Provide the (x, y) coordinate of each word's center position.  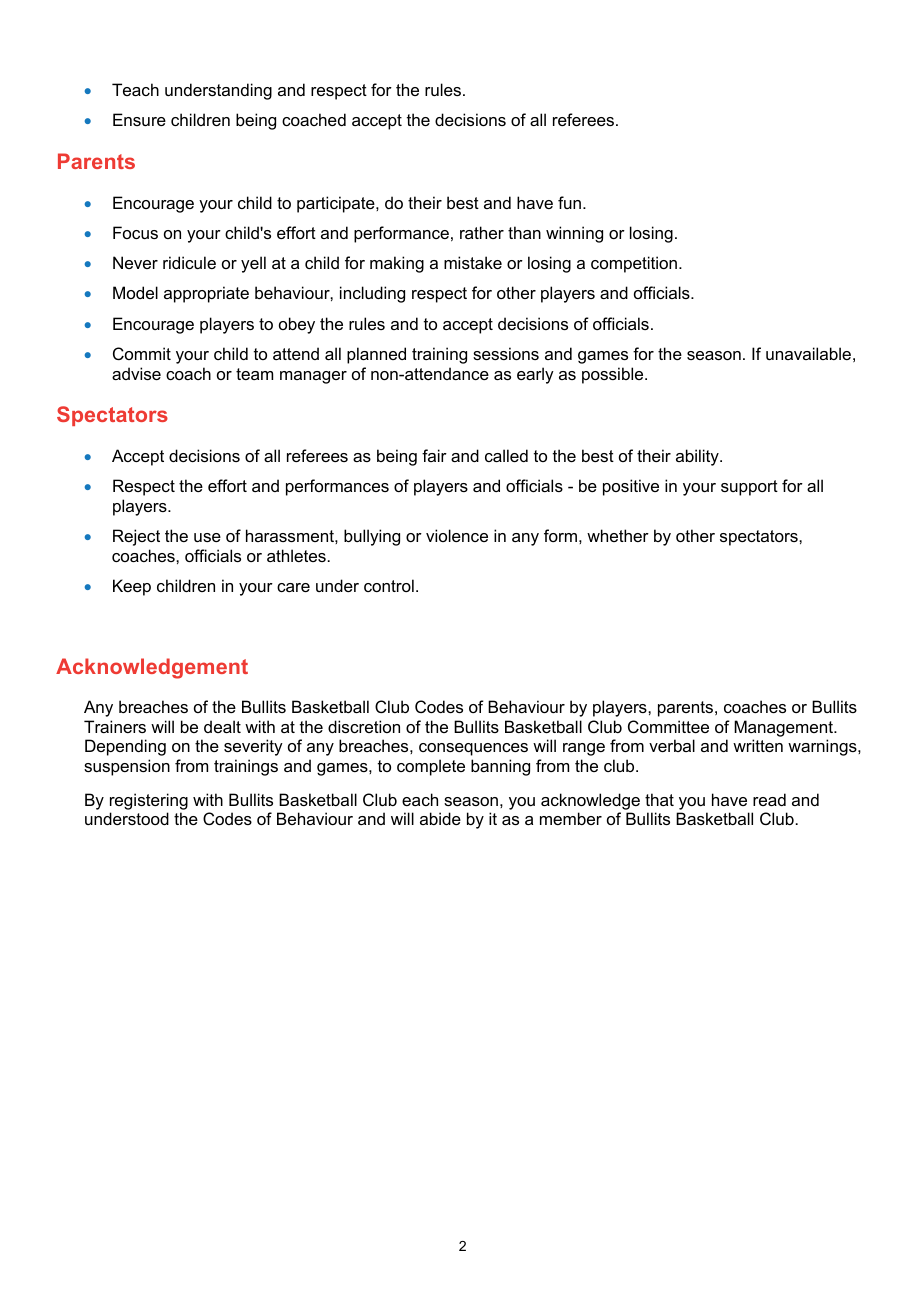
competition (634, 264)
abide (440, 818)
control (389, 585)
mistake (473, 262)
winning (574, 234)
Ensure (139, 119)
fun (569, 202)
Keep (132, 587)
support (749, 488)
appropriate (206, 294)
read (769, 799)
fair (434, 455)
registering (149, 801)
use (207, 537)
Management (785, 728)
